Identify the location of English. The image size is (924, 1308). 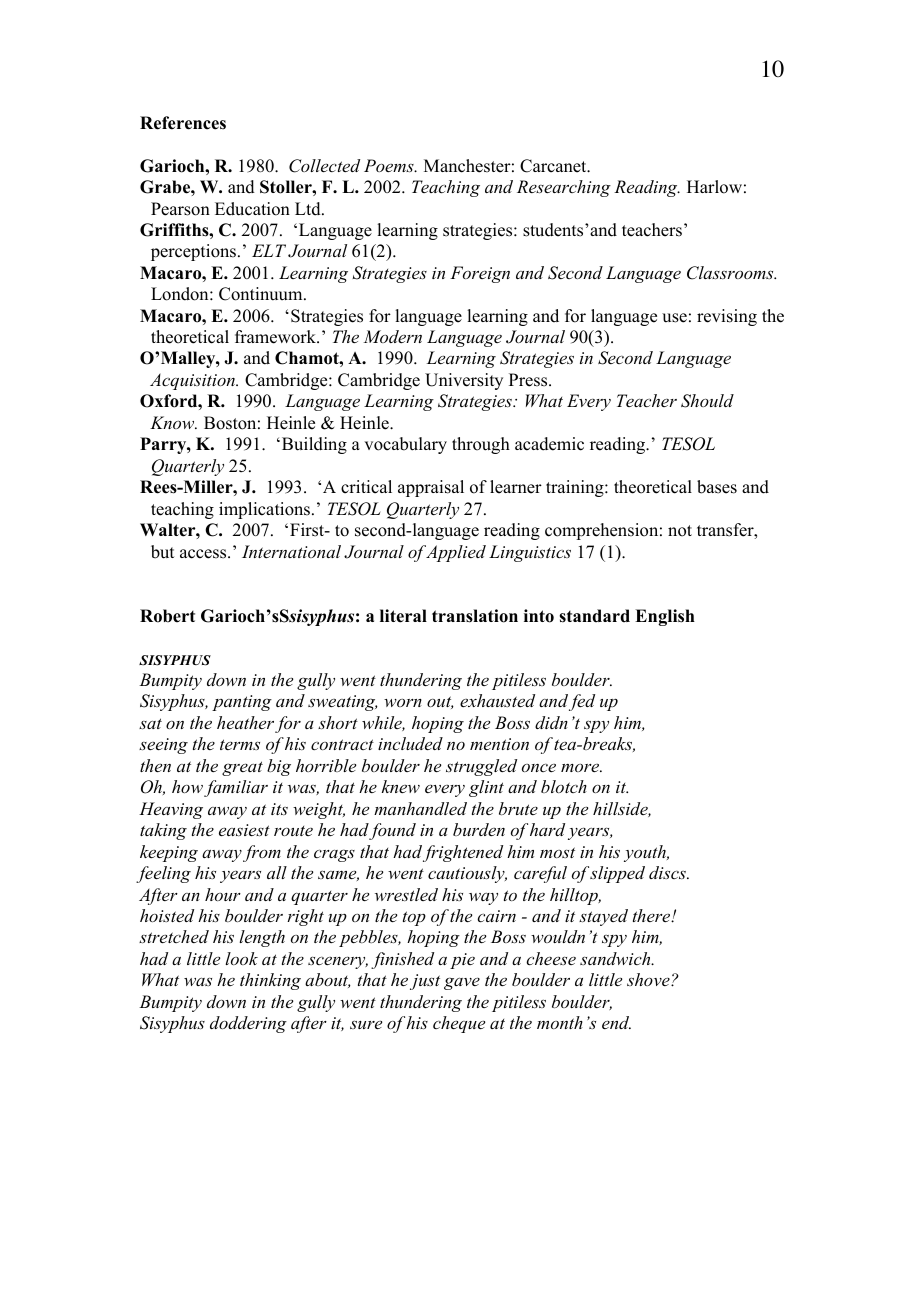
(665, 617).
